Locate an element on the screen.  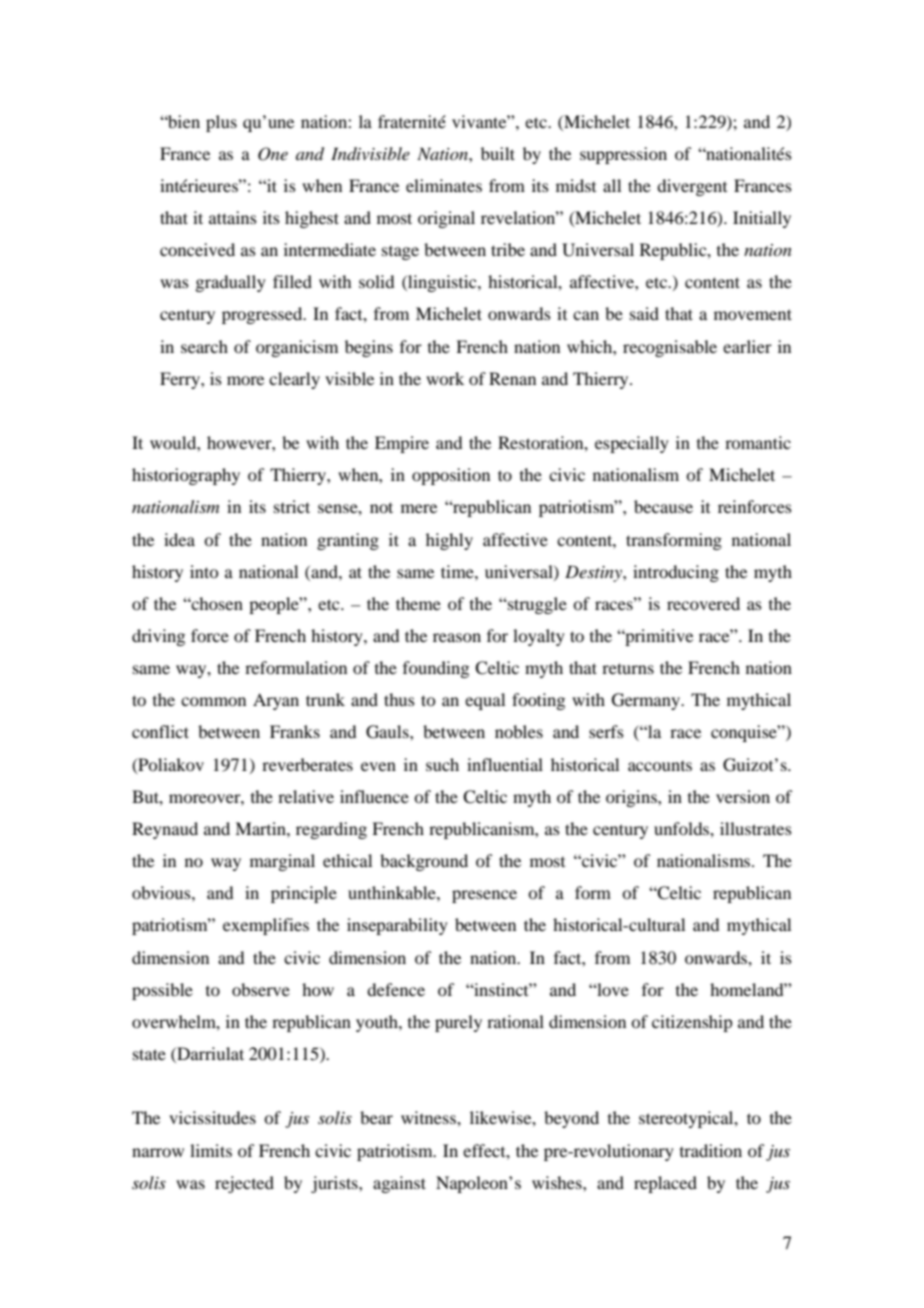
because is located at coordinates (663, 506).
